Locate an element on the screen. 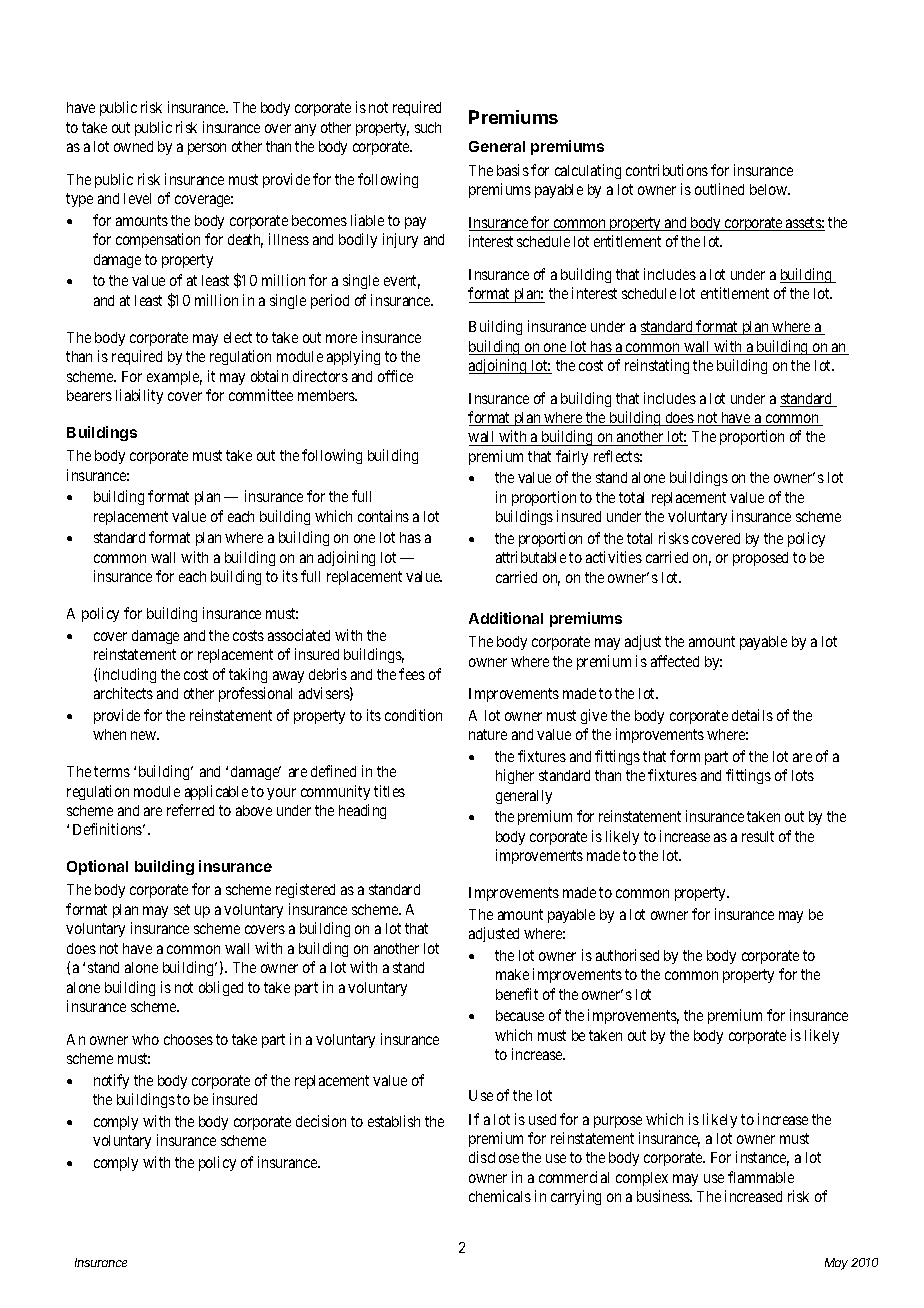 This screenshot has height=1308, width=924. liability is located at coordinates (139, 396).
